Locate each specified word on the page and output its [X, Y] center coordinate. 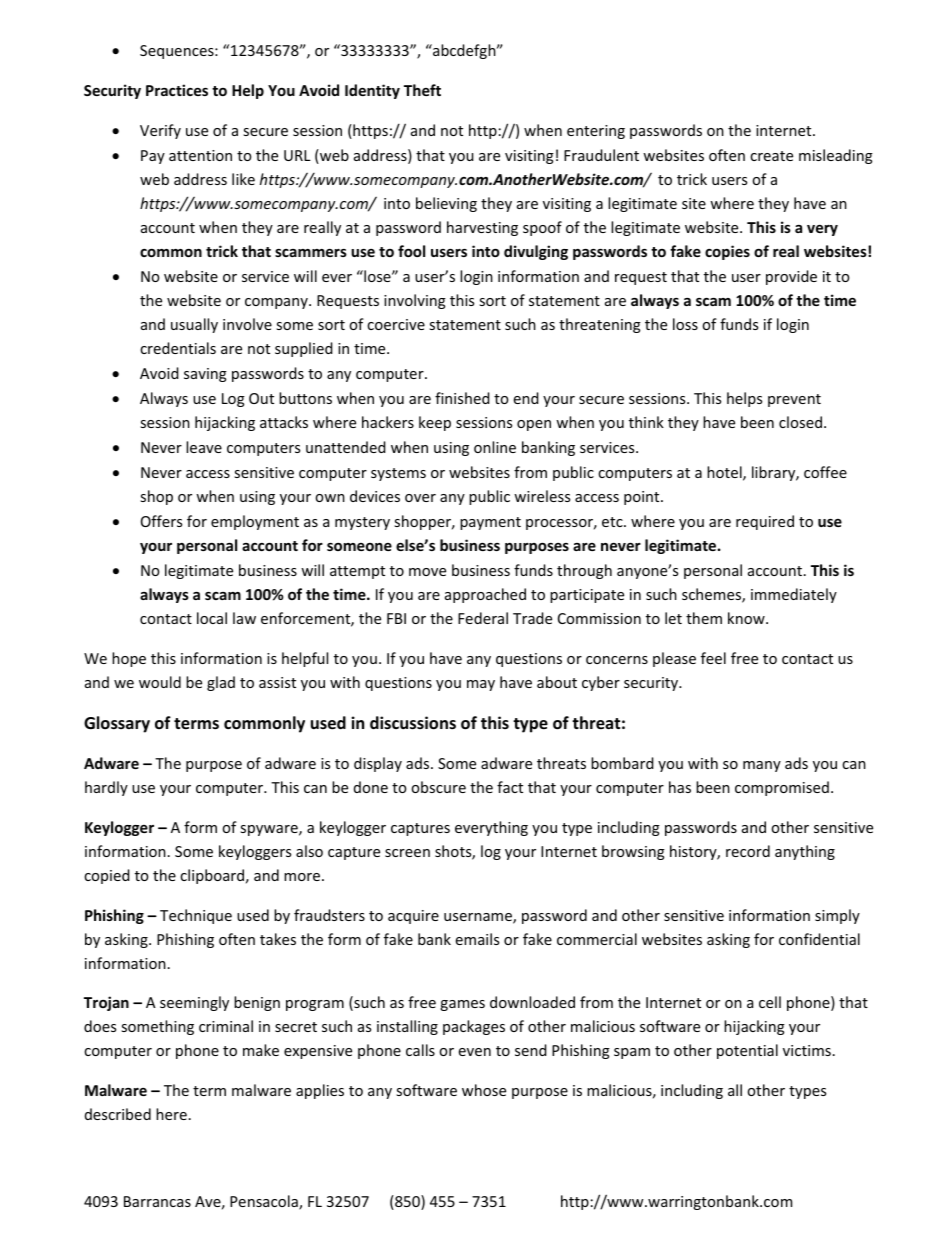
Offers [161, 521]
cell [770, 1002]
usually [194, 325]
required [765, 522]
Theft [422, 90]
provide [791, 277]
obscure [438, 787]
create [771, 156]
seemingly [194, 1003]
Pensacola [265, 1202]
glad [221, 683]
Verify [160, 131]
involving [415, 301]
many [762, 766]
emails [477, 939]
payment [490, 523]
